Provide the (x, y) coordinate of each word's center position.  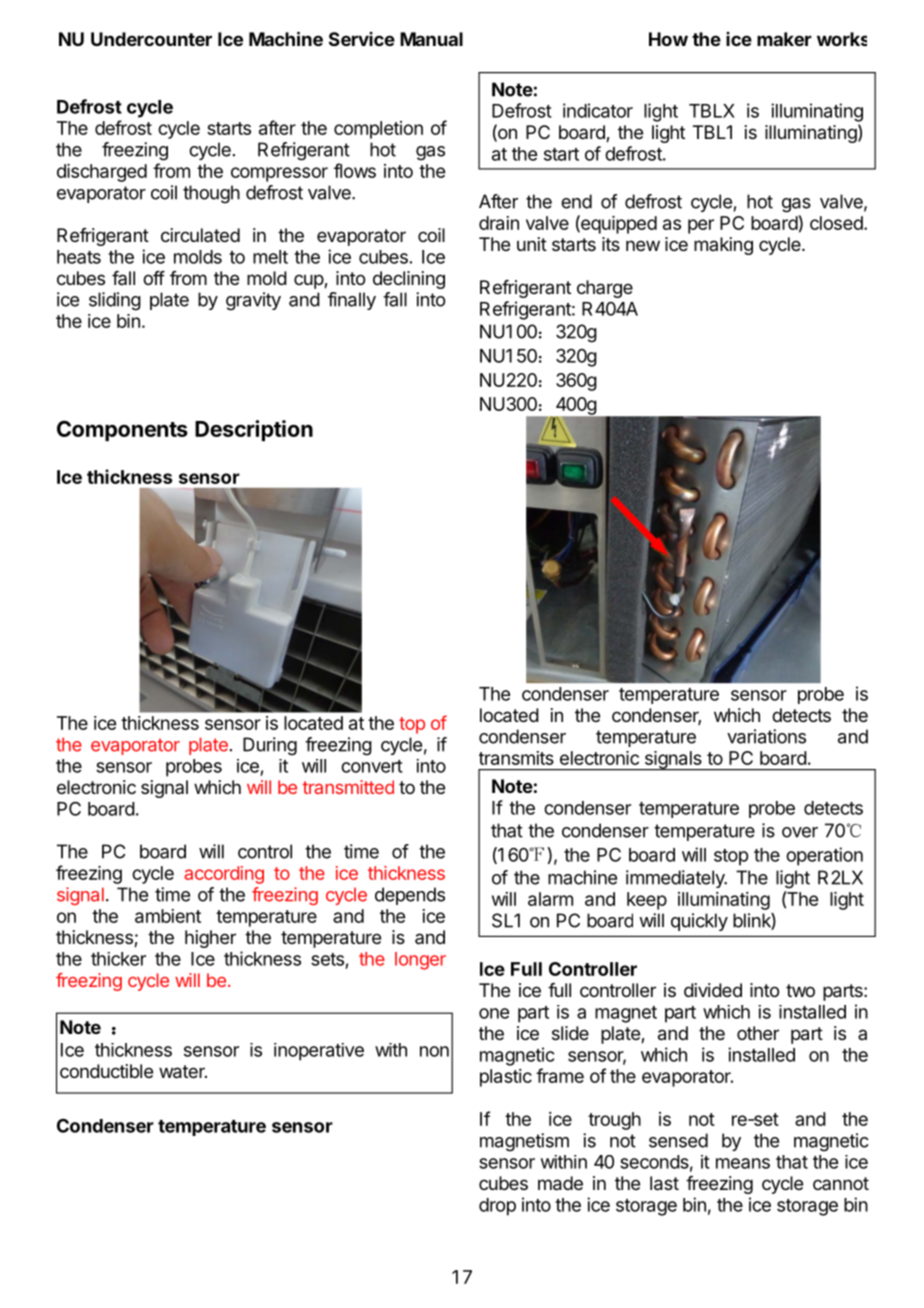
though (211, 194)
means (743, 1163)
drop (497, 1207)
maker (784, 39)
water (183, 1072)
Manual (431, 39)
